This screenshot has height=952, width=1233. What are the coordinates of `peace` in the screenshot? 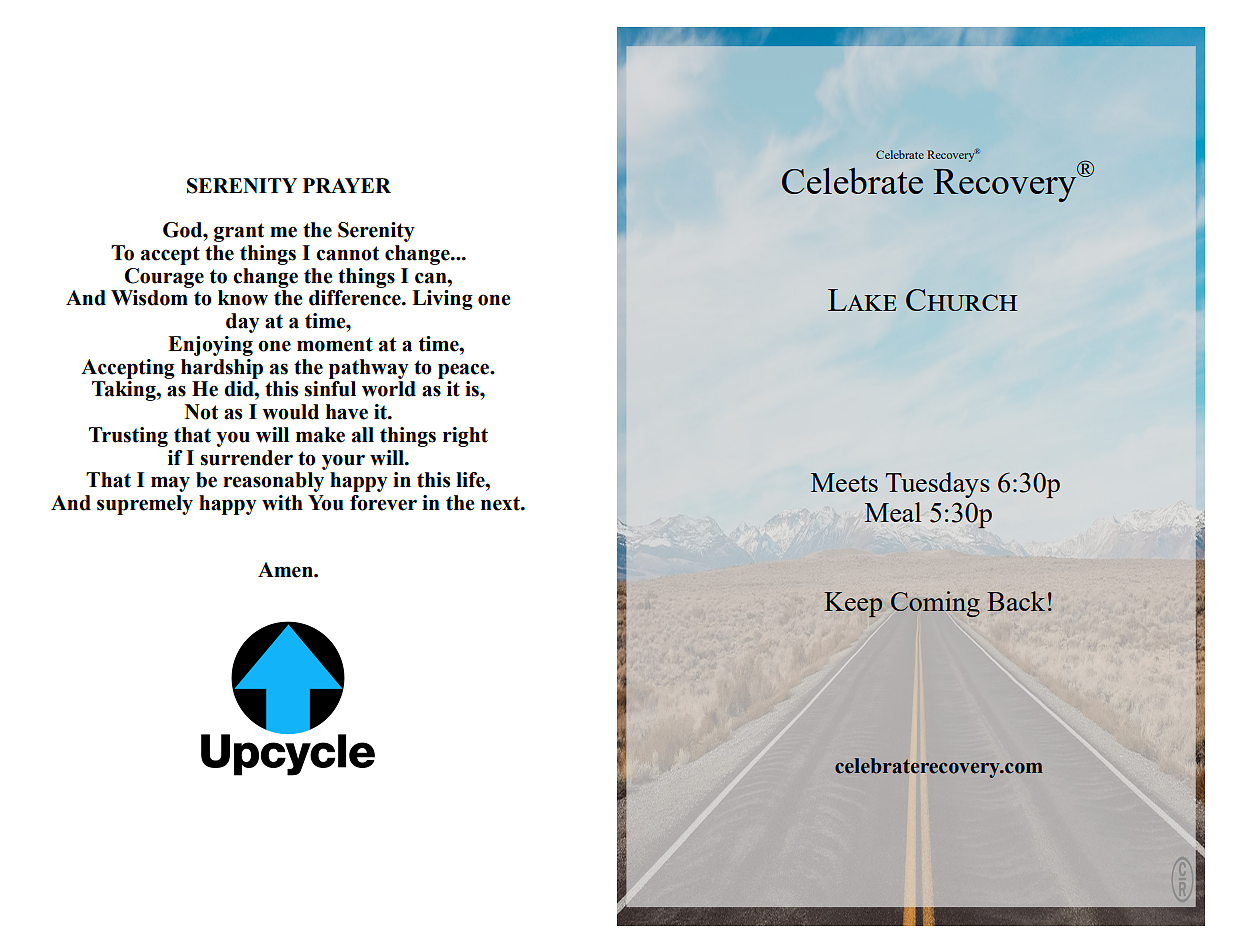 It's located at (465, 371).
